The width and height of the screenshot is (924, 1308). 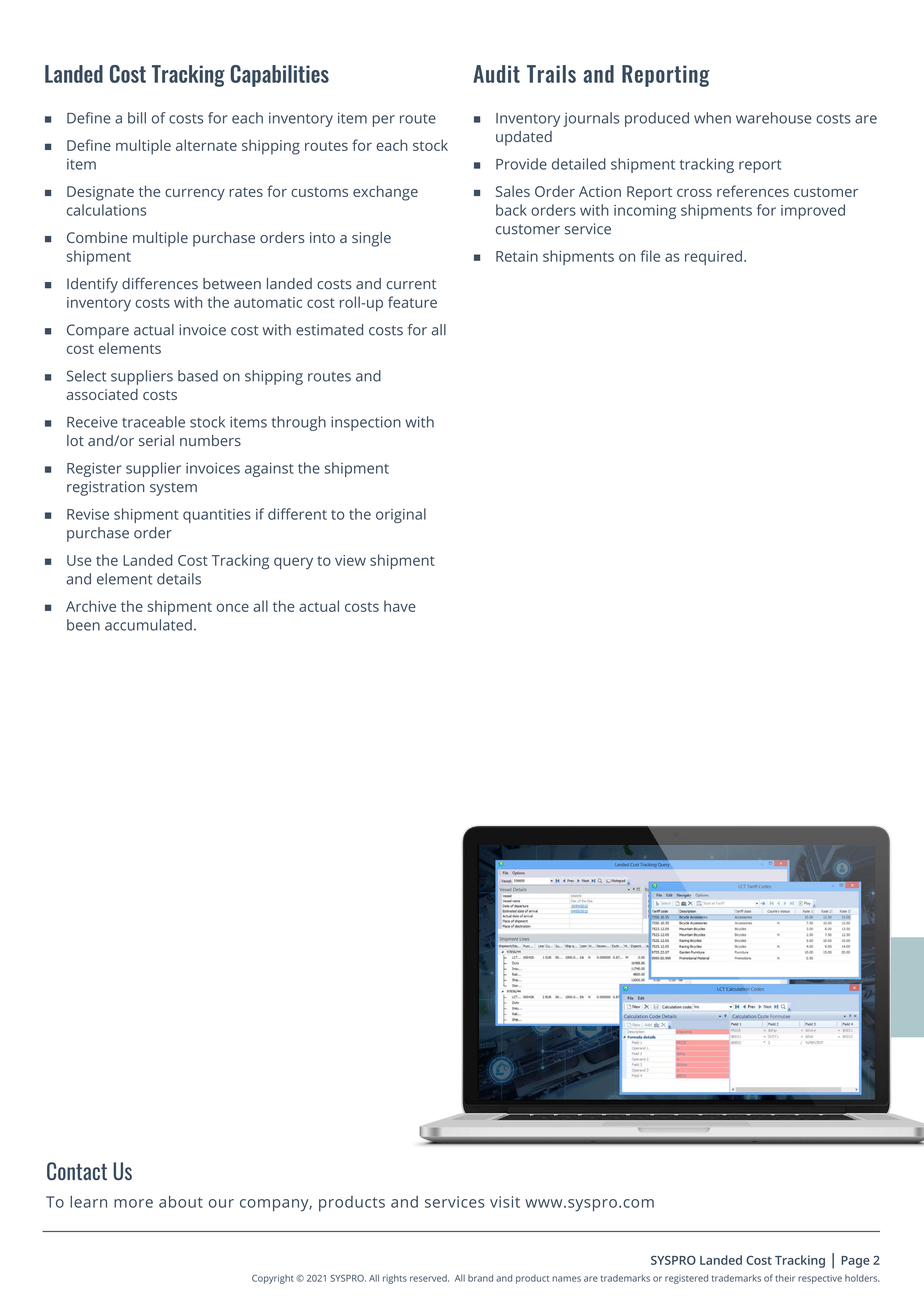 I want to click on have, so click(x=400, y=606).
